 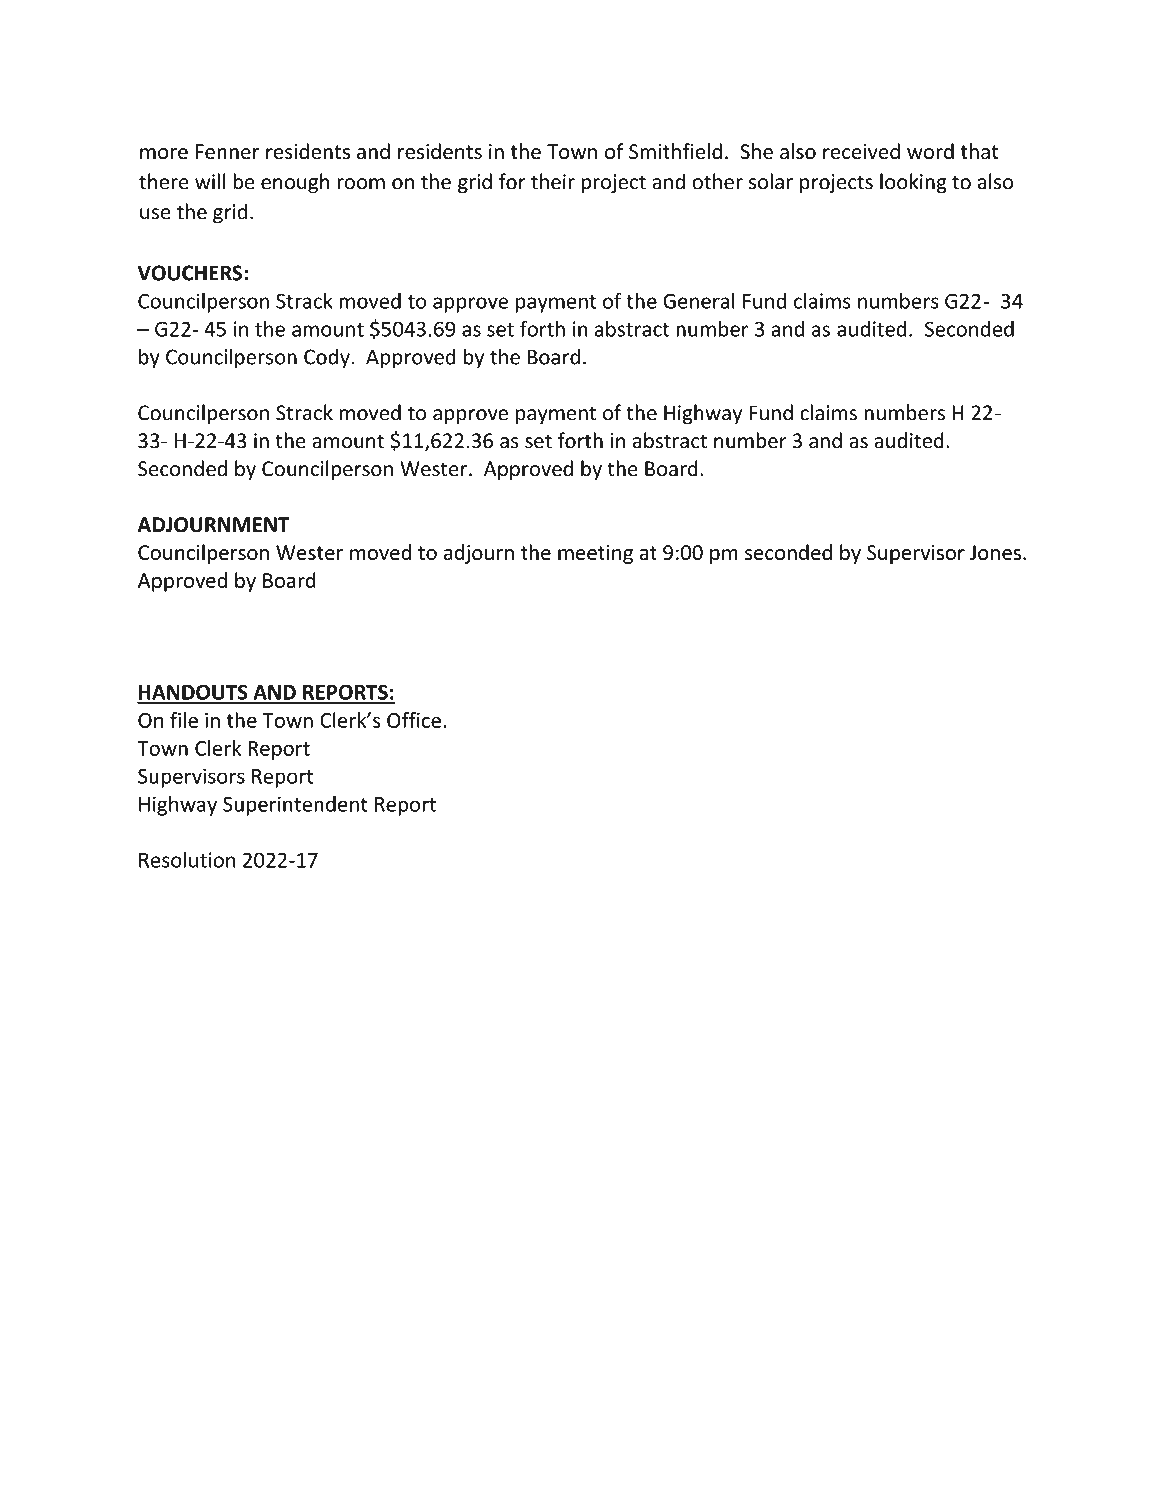 What do you see at coordinates (414, 720) in the document?
I see `Office` at bounding box center [414, 720].
